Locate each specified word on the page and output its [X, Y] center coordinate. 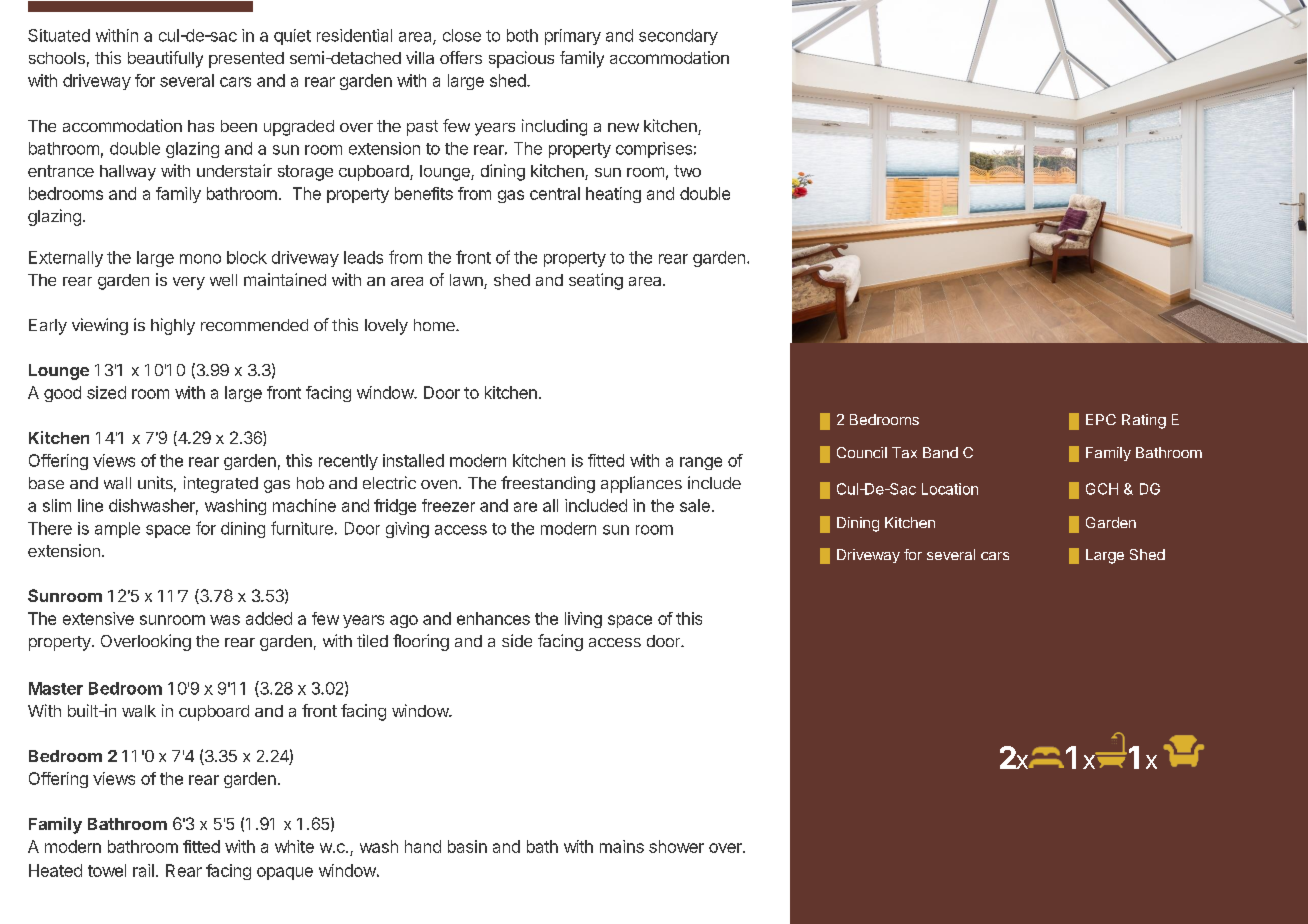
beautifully [165, 59]
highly [173, 326]
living [583, 620]
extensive [98, 618]
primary [573, 37]
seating [596, 281]
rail [143, 870]
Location [950, 489]
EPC [1101, 419]
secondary [678, 37]
